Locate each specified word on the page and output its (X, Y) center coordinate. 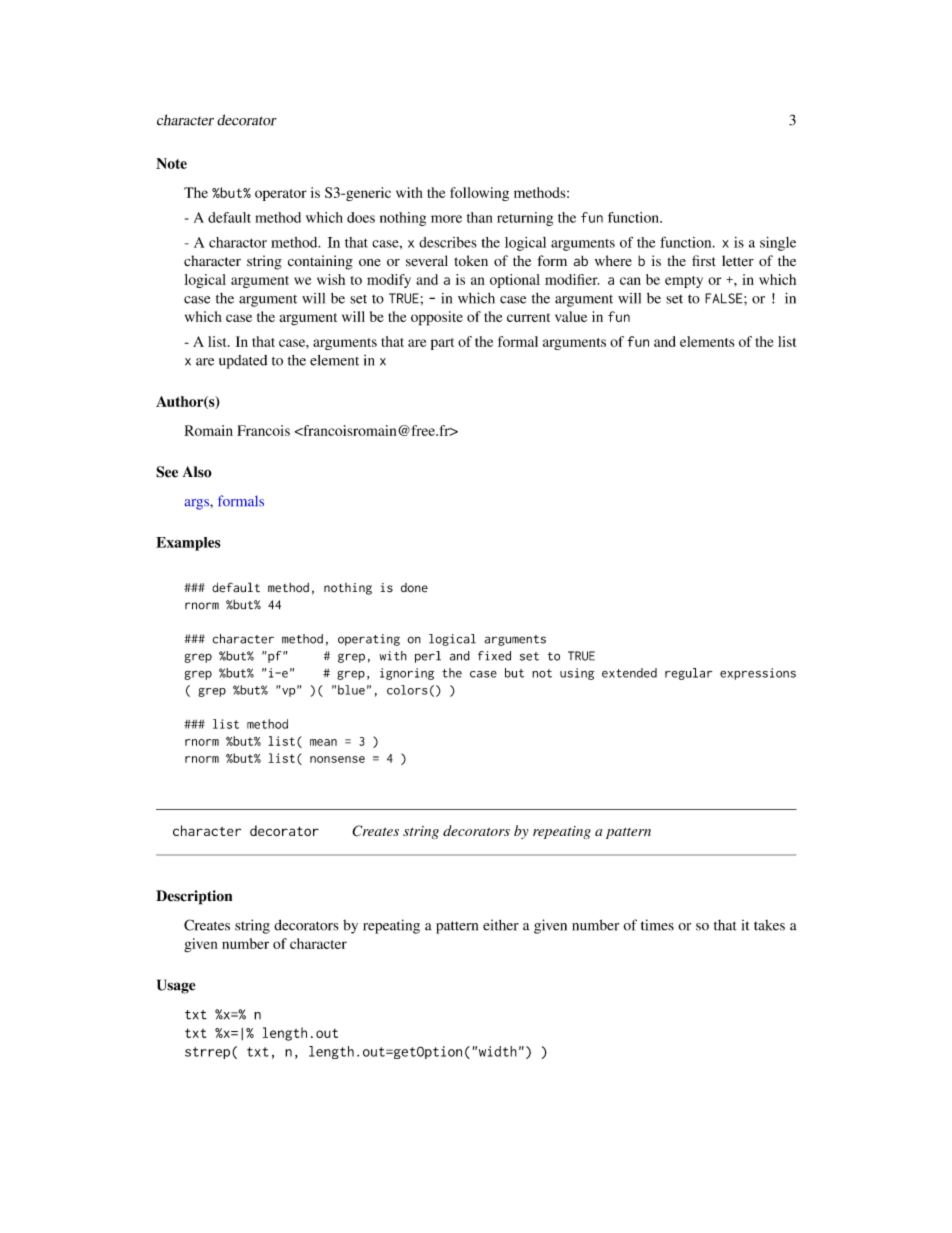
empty (684, 282)
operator (281, 195)
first (704, 260)
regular (688, 674)
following (479, 194)
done (414, 588)
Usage (176, 986)
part (442, 344)
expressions (758, 674)
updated (243, 362)
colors (407, 690)
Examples (188, 544)
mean (323, 742)
